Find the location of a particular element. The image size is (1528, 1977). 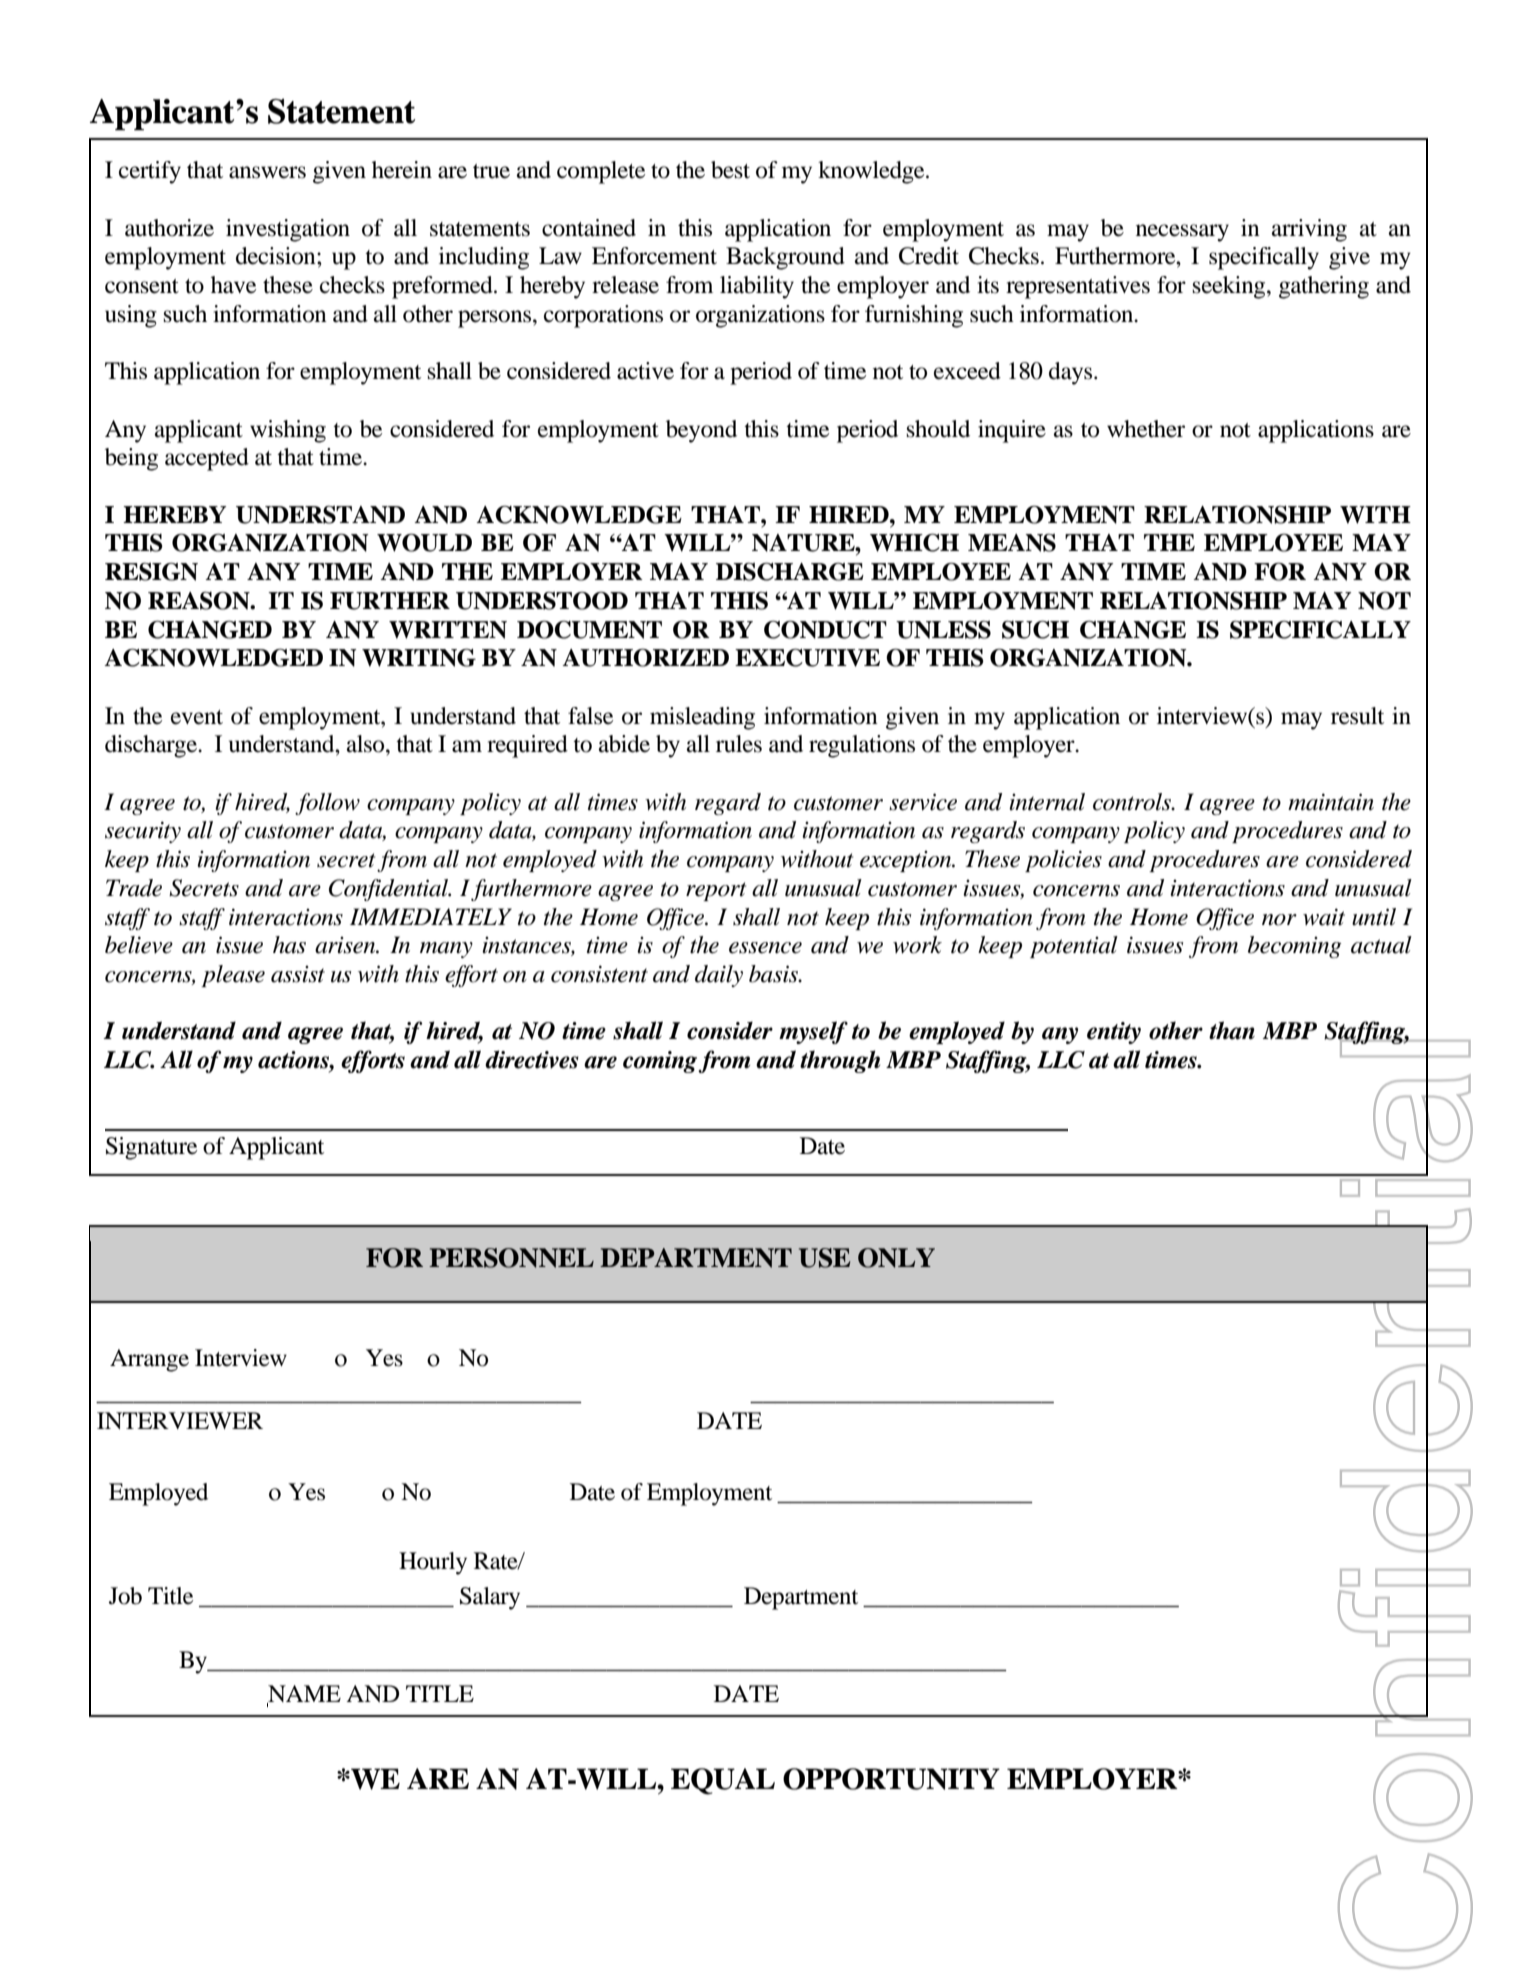

Background is located at coordinates (785, 258).
